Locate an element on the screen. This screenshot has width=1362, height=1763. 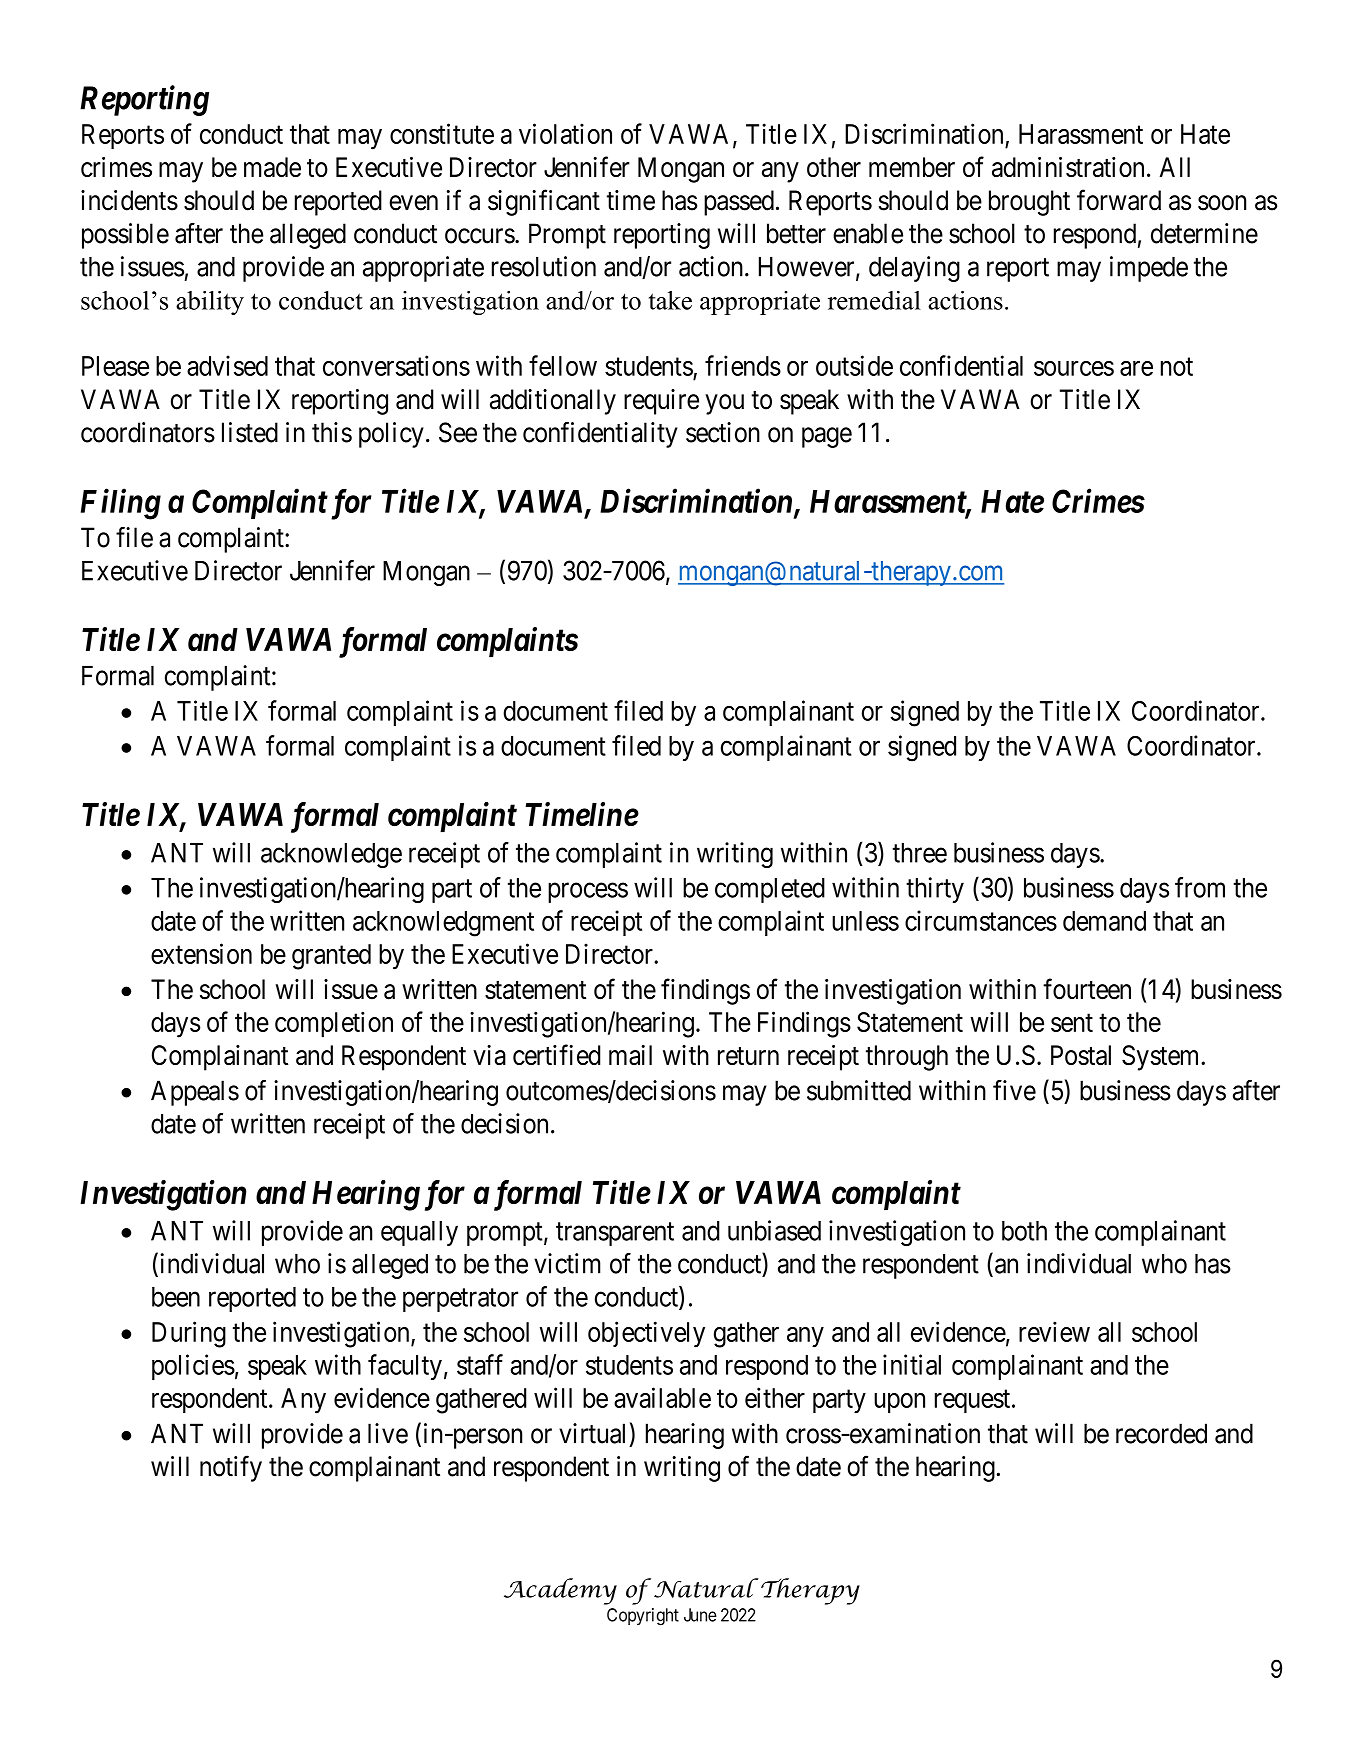
recorded is located at coordinates (1161, 1433).
